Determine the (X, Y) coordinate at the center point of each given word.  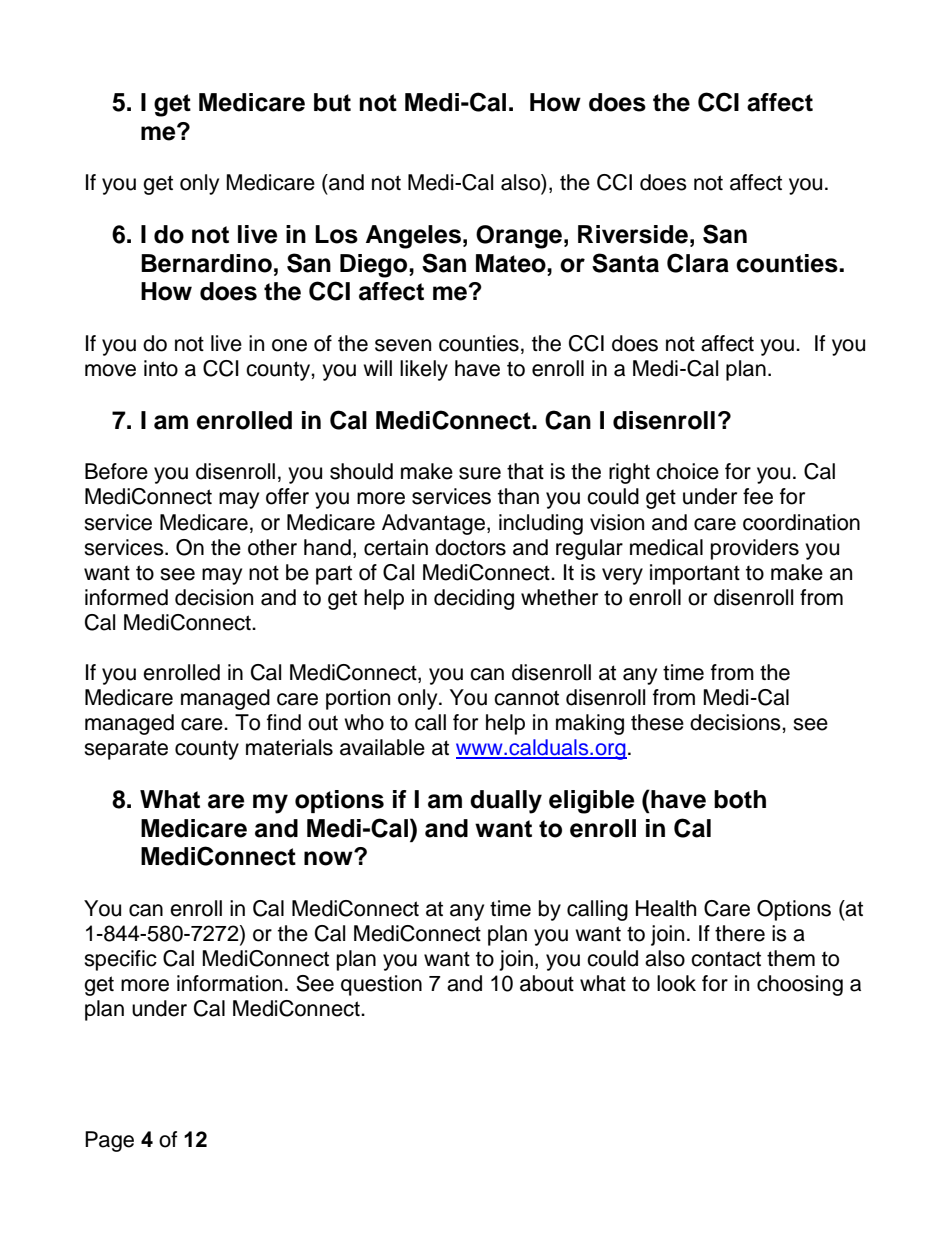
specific (120, 960)
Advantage (433, 524)
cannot (526, 698)
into (161, 368)
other (272, 547)
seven (403, 345)
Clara (698, 263)
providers (755, 549)
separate (126, 750)
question (381, 985)
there (740, 933)
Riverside (633, 234)
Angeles (413, 237)
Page (109, 1141)
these (657, 722)
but (332, 102)
